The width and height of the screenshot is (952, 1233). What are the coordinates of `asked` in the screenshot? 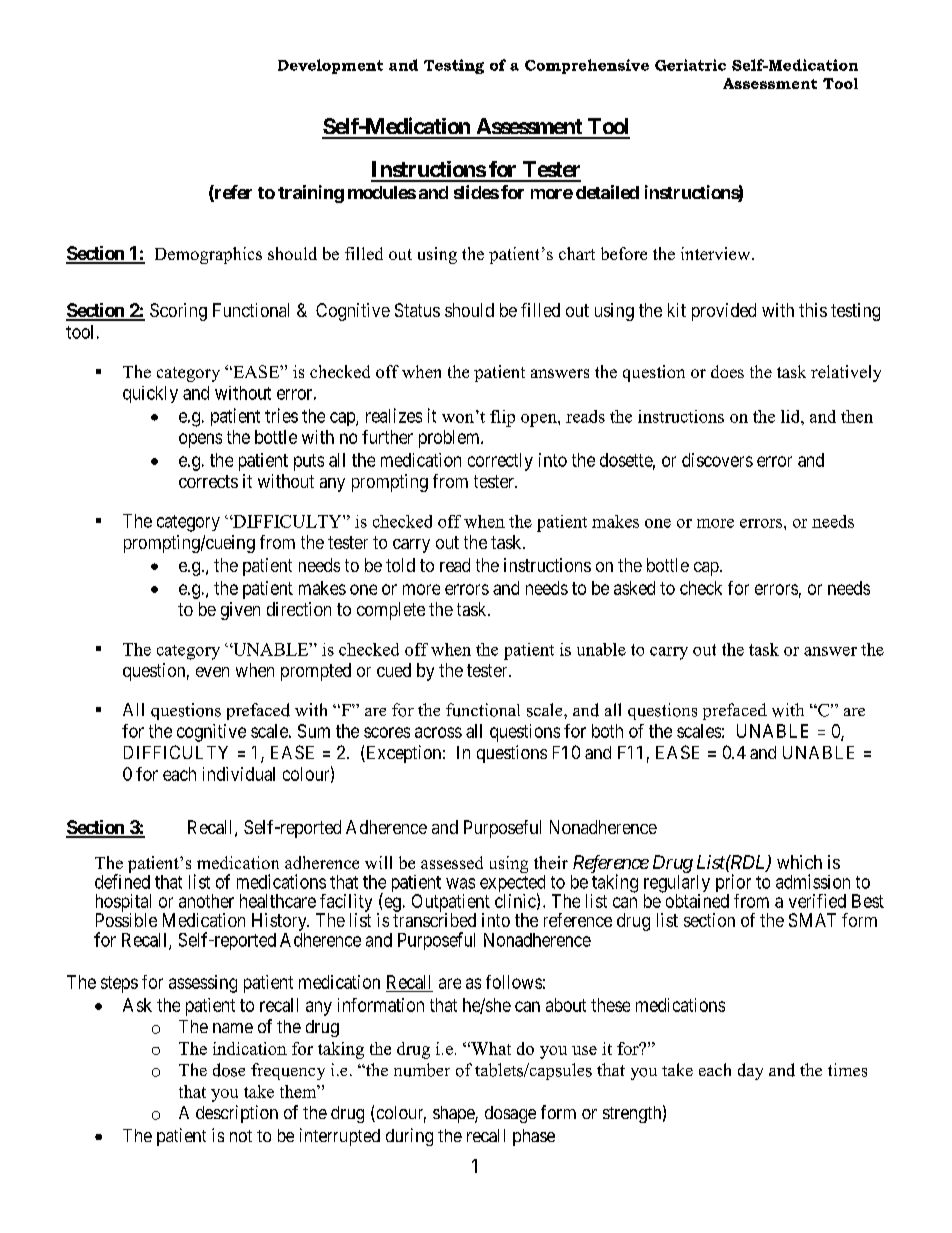 It's located at (634, 588).
